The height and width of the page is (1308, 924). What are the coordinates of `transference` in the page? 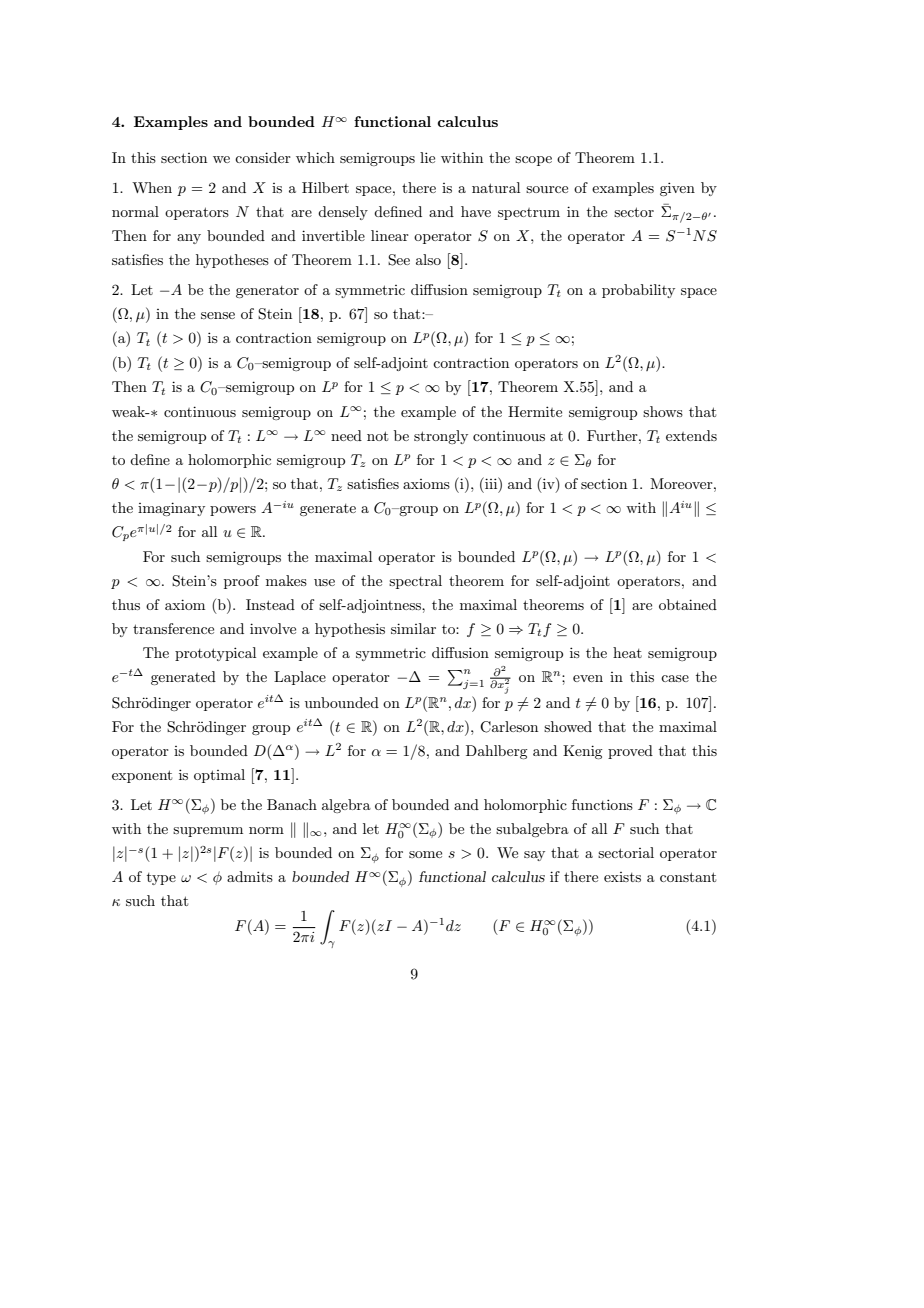 It's located at (173, 628).
